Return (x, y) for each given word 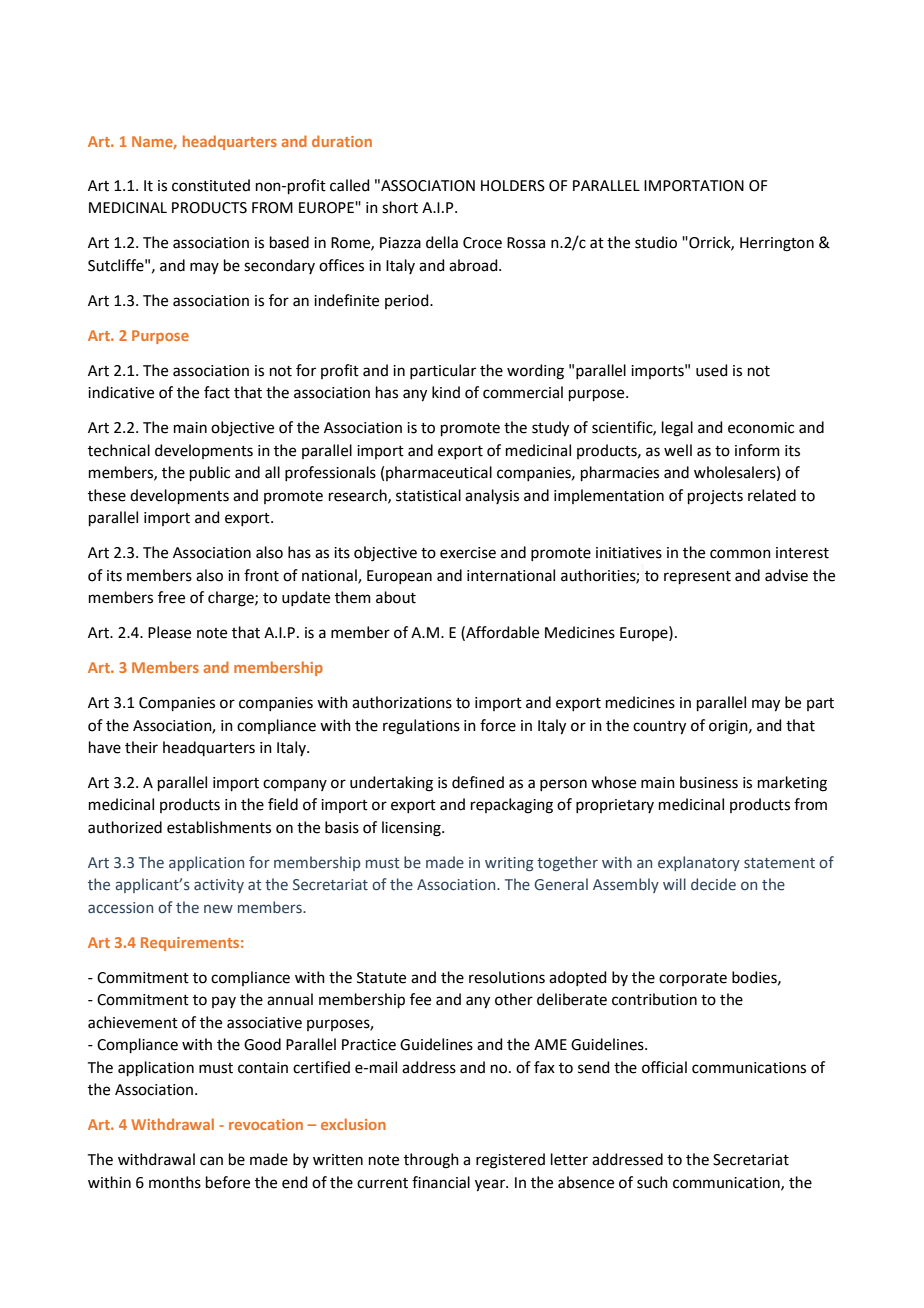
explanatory (699, 863)
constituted (211, 185)
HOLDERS (513, 186)
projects (715, 497)
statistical (428, 495)
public (210, 473)
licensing (412, 829)
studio (656, 242)
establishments (219, 827)
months (175, 1182)
